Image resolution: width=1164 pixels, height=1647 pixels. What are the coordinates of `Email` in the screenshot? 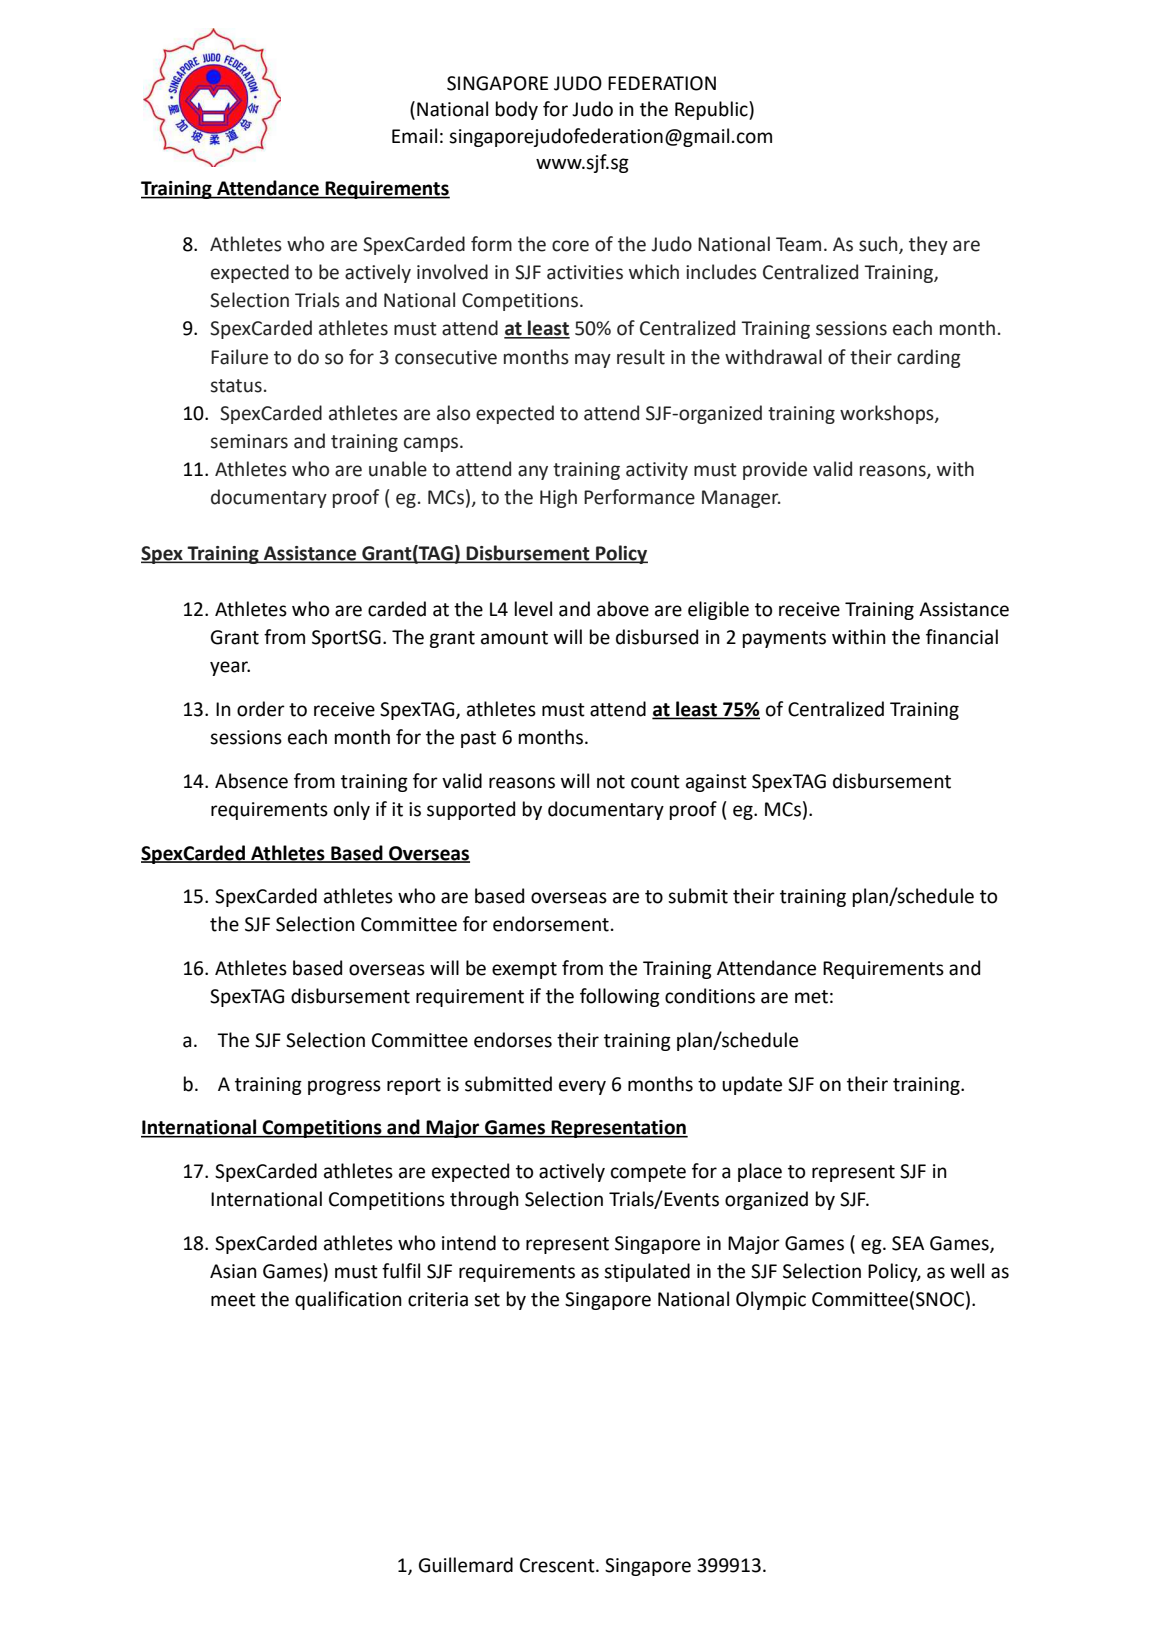 It's located at (414, 136).
